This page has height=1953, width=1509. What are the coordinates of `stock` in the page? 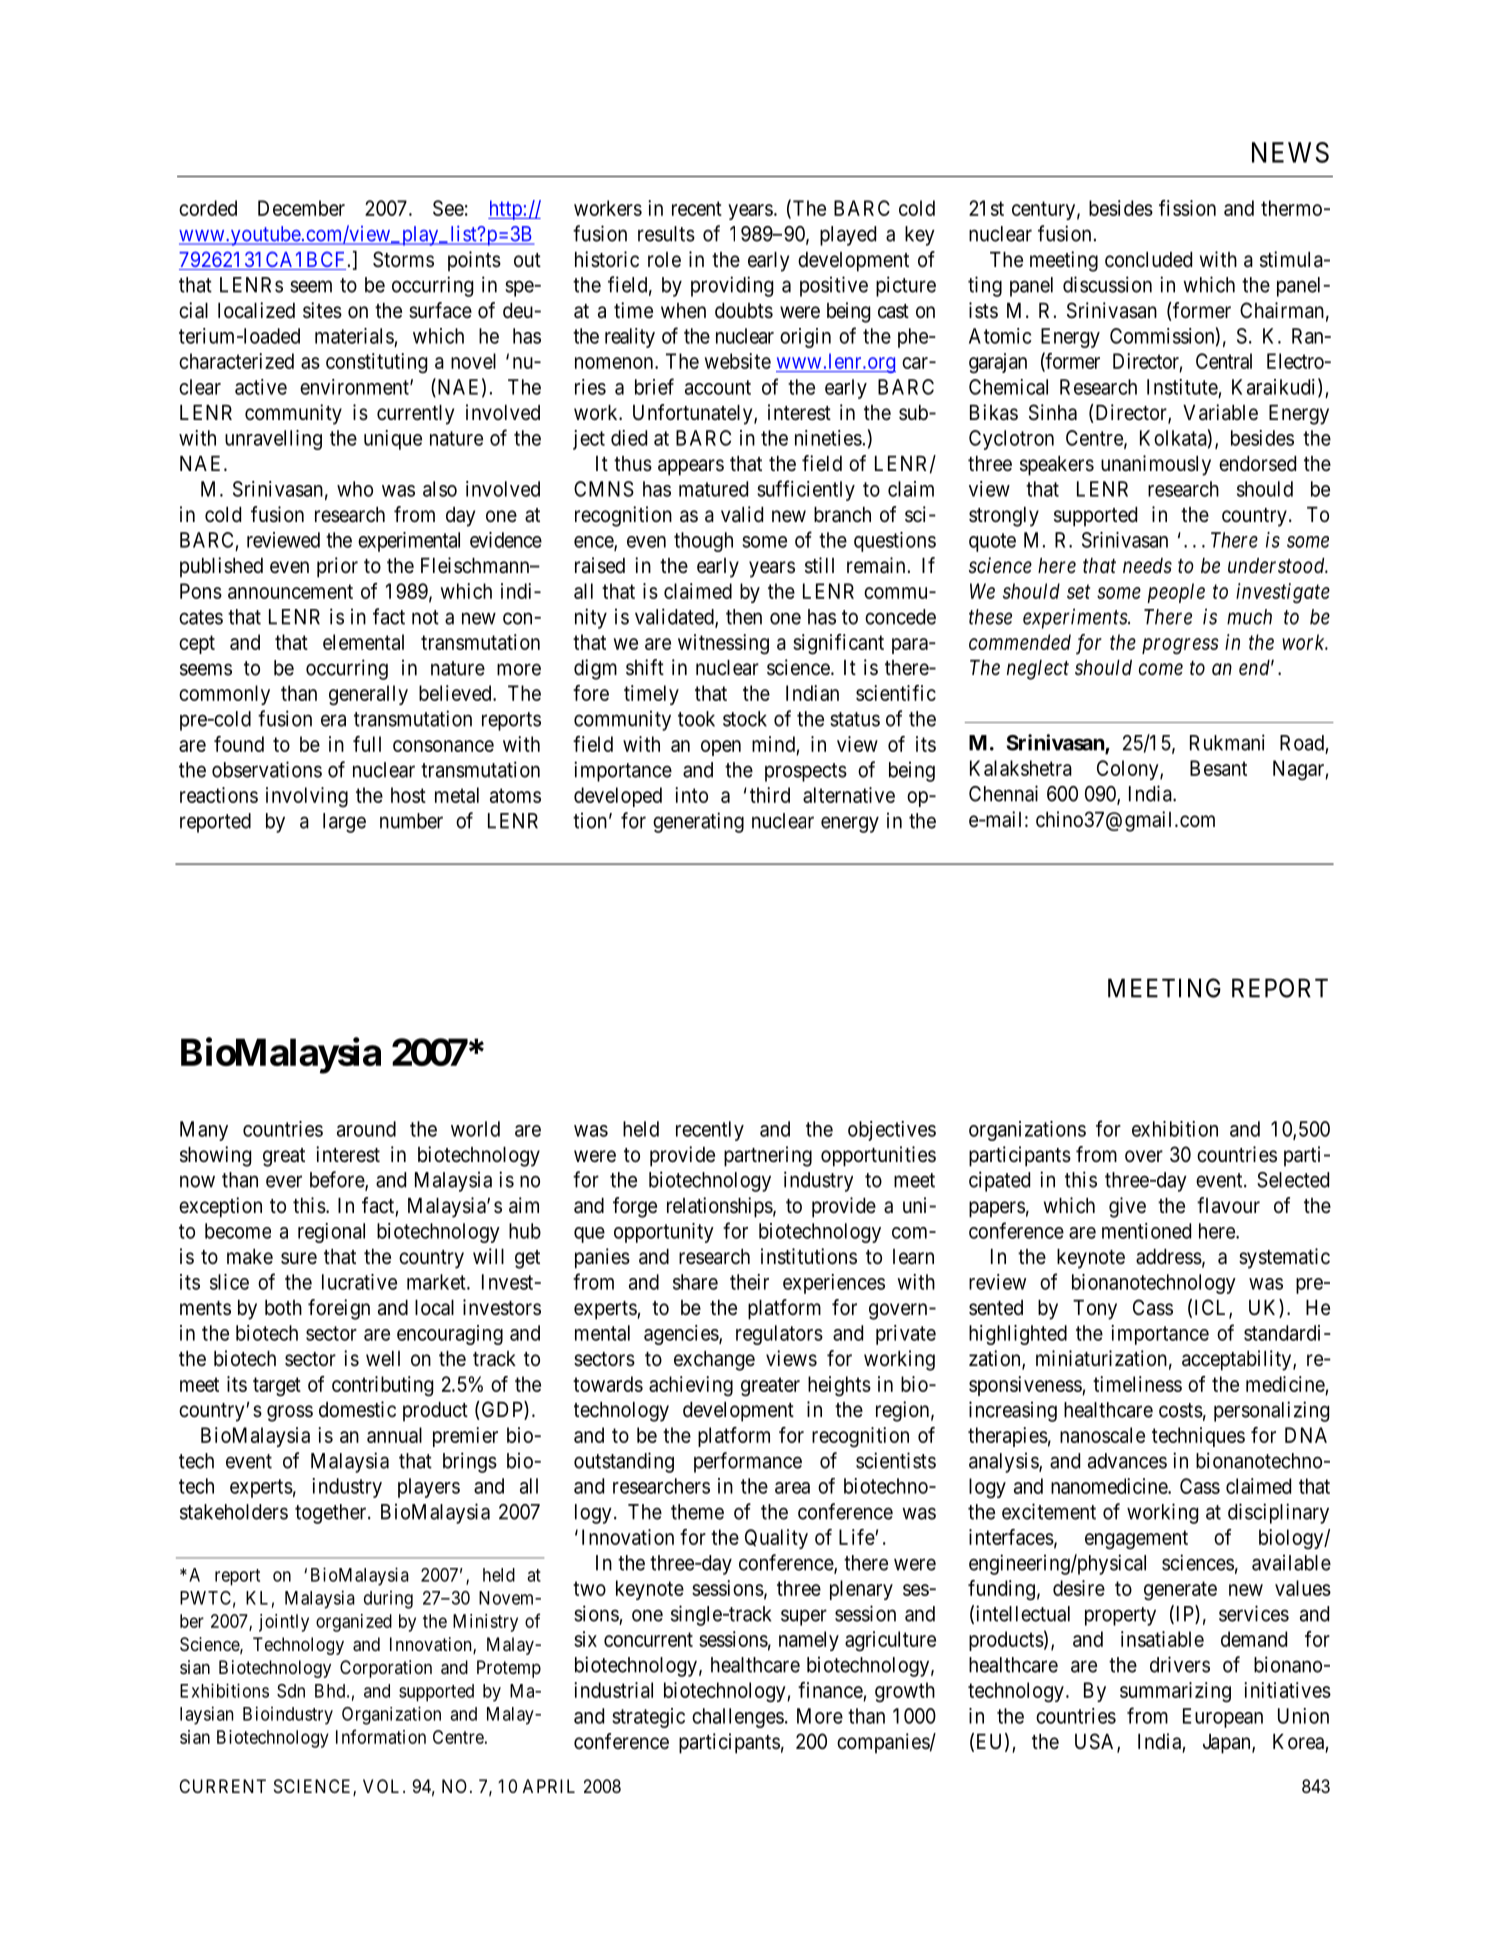 It's located at (745, 719).
